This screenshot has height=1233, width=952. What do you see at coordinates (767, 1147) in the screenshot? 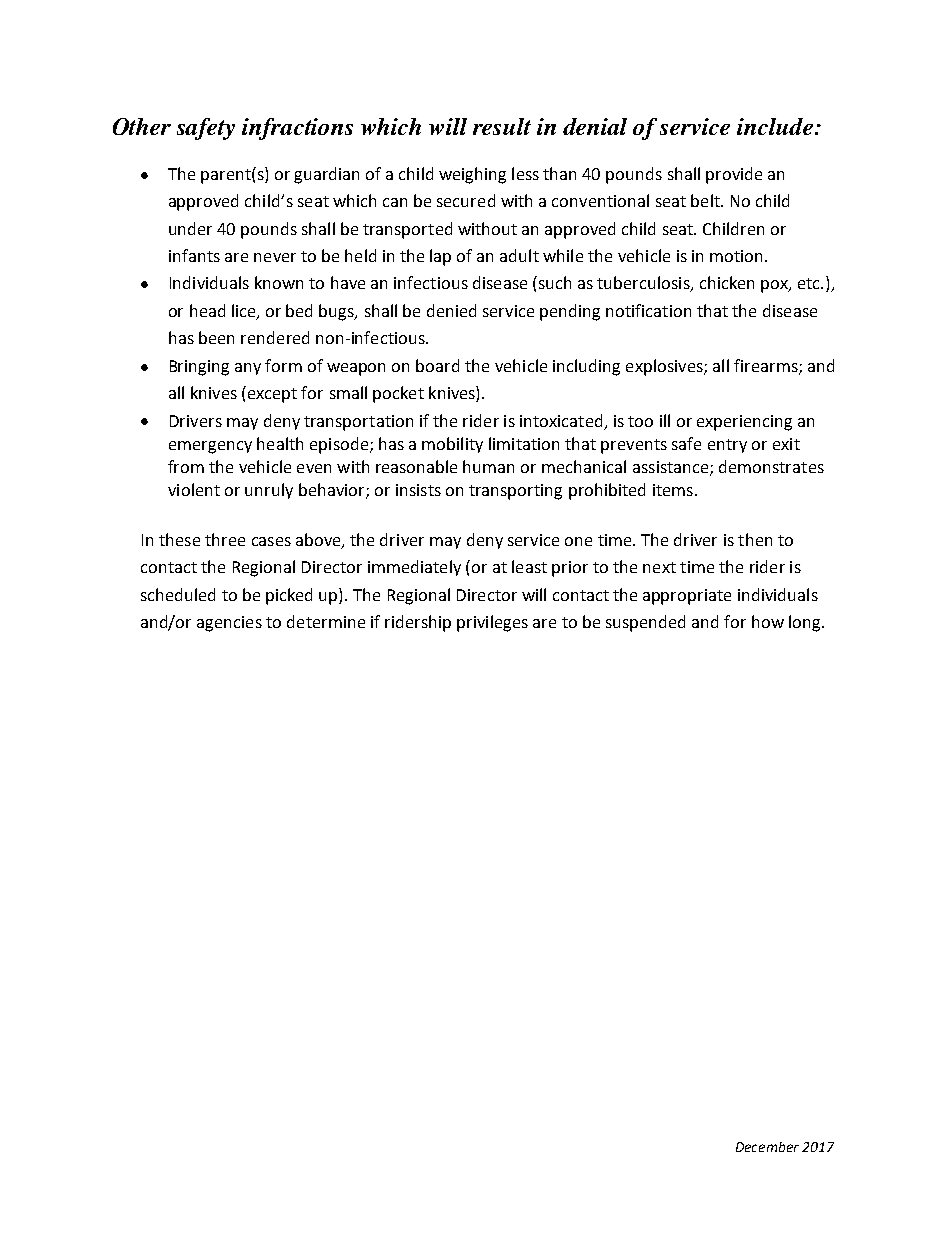
I see `December` at bounding box center [767, 1147].
